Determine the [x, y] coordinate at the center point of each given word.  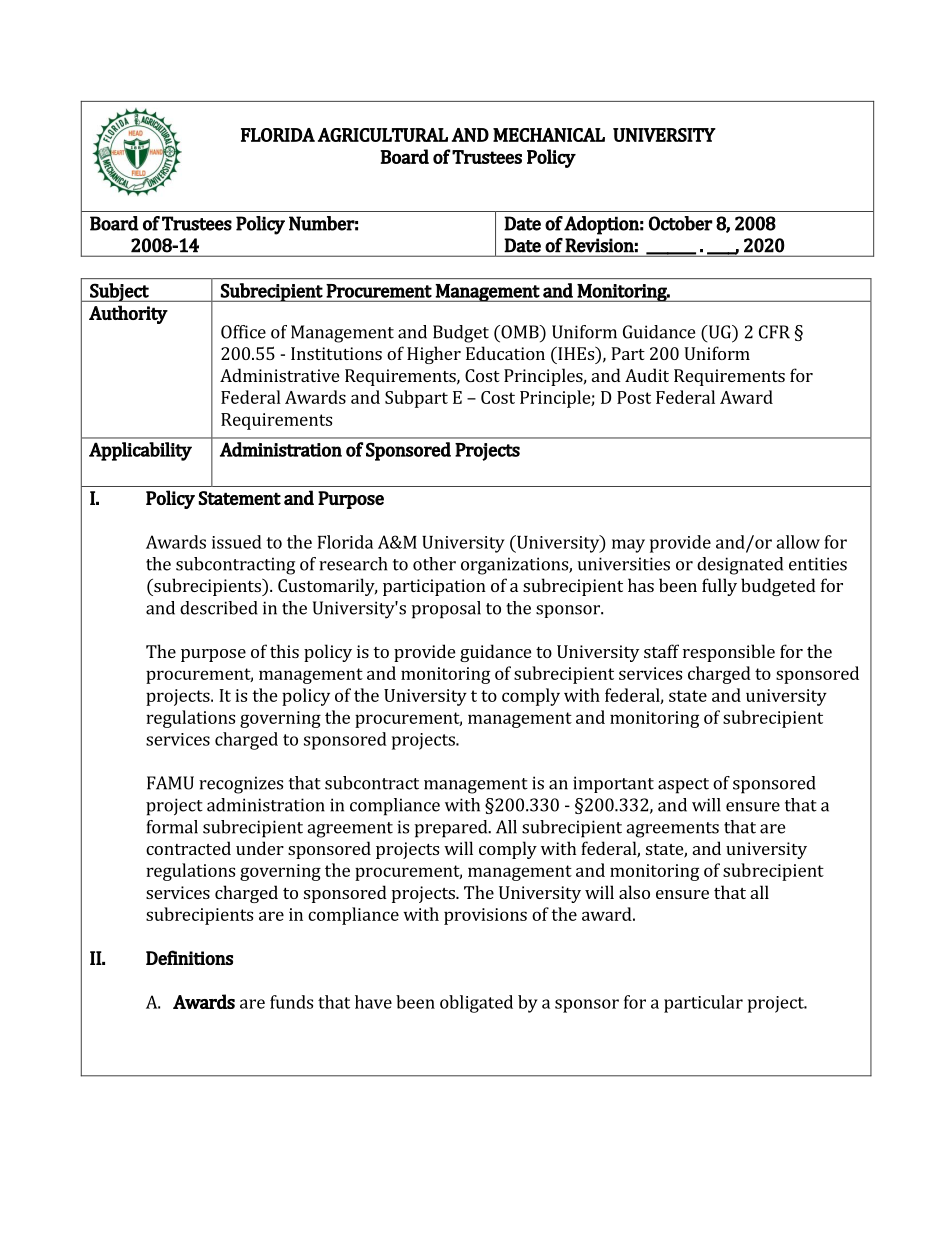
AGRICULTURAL [383, 135]
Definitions [189, 957]
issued [237, 542]
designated [740, 566]
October [681, 223]
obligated [476, 1004]
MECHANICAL [549, 135]
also [634, 892]
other [434, 564]
